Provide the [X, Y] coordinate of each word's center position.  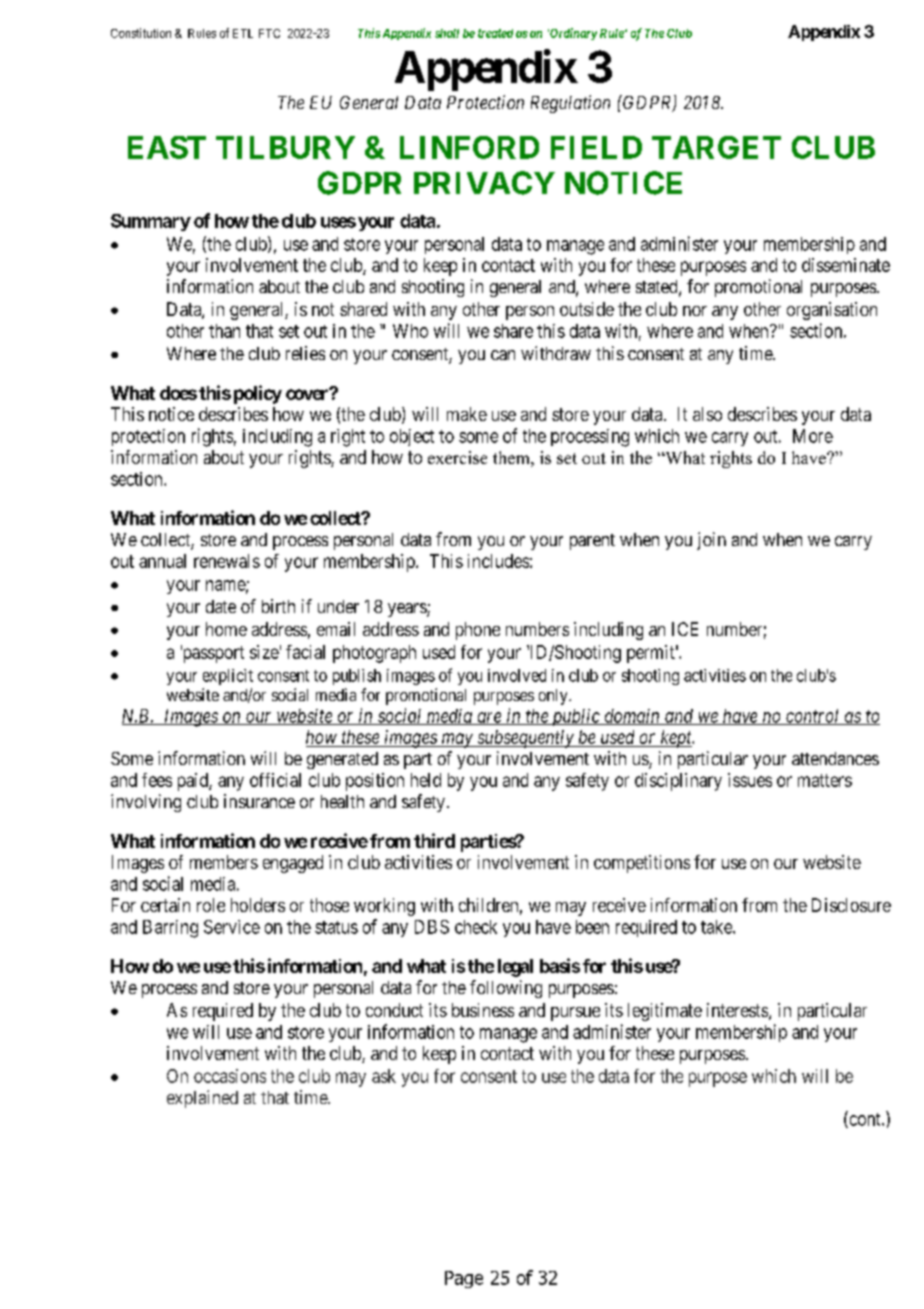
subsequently [525, 739]
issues [750, 780]
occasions [230, 1076]
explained [202, 1099]
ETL [243, 33]
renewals [227, 561]
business [483, 1010]
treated [495, 33]
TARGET [716, 147]
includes [498, 561]
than [224, 331]
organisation [832, 311]
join [711, 541]
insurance [259, 801]
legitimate [665, 1012]
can [503, 355]
